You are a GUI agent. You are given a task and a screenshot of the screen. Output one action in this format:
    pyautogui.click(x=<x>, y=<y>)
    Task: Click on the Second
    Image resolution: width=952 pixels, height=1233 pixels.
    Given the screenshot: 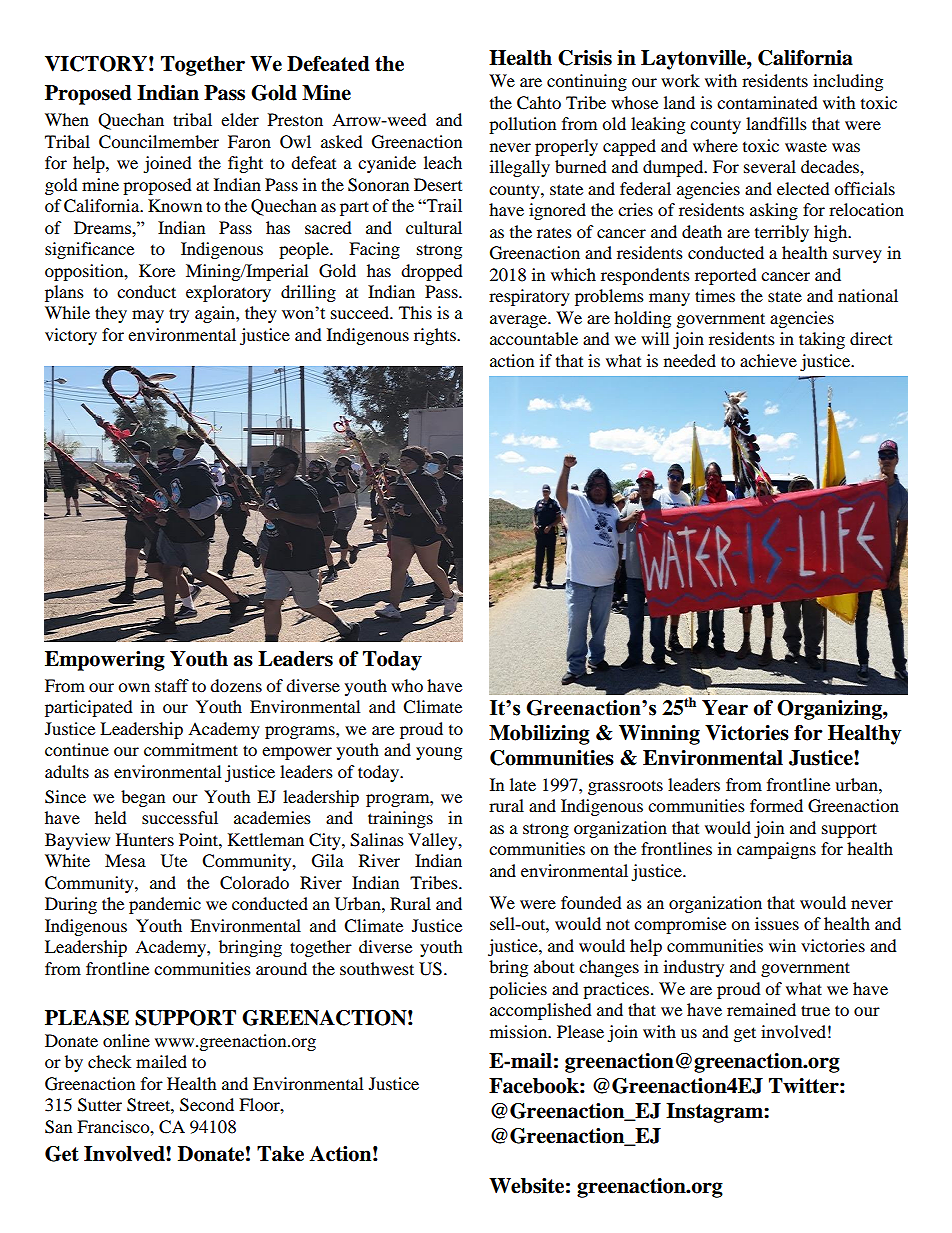 What is the action you would take?
    pyautogui.click(x=207, y=1105)
